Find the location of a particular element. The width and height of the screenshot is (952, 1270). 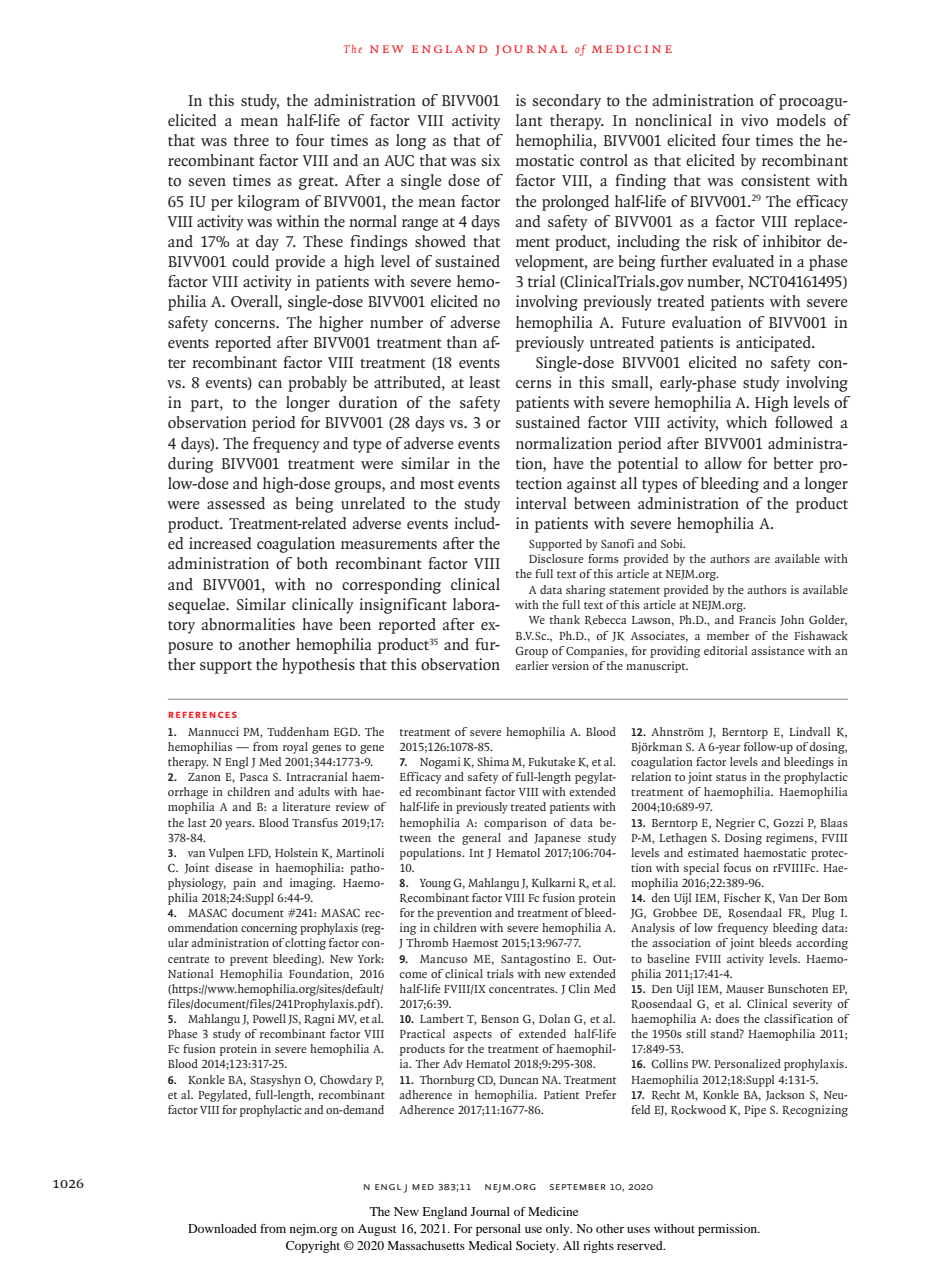

vivo is located at coordinates (754, 120).
